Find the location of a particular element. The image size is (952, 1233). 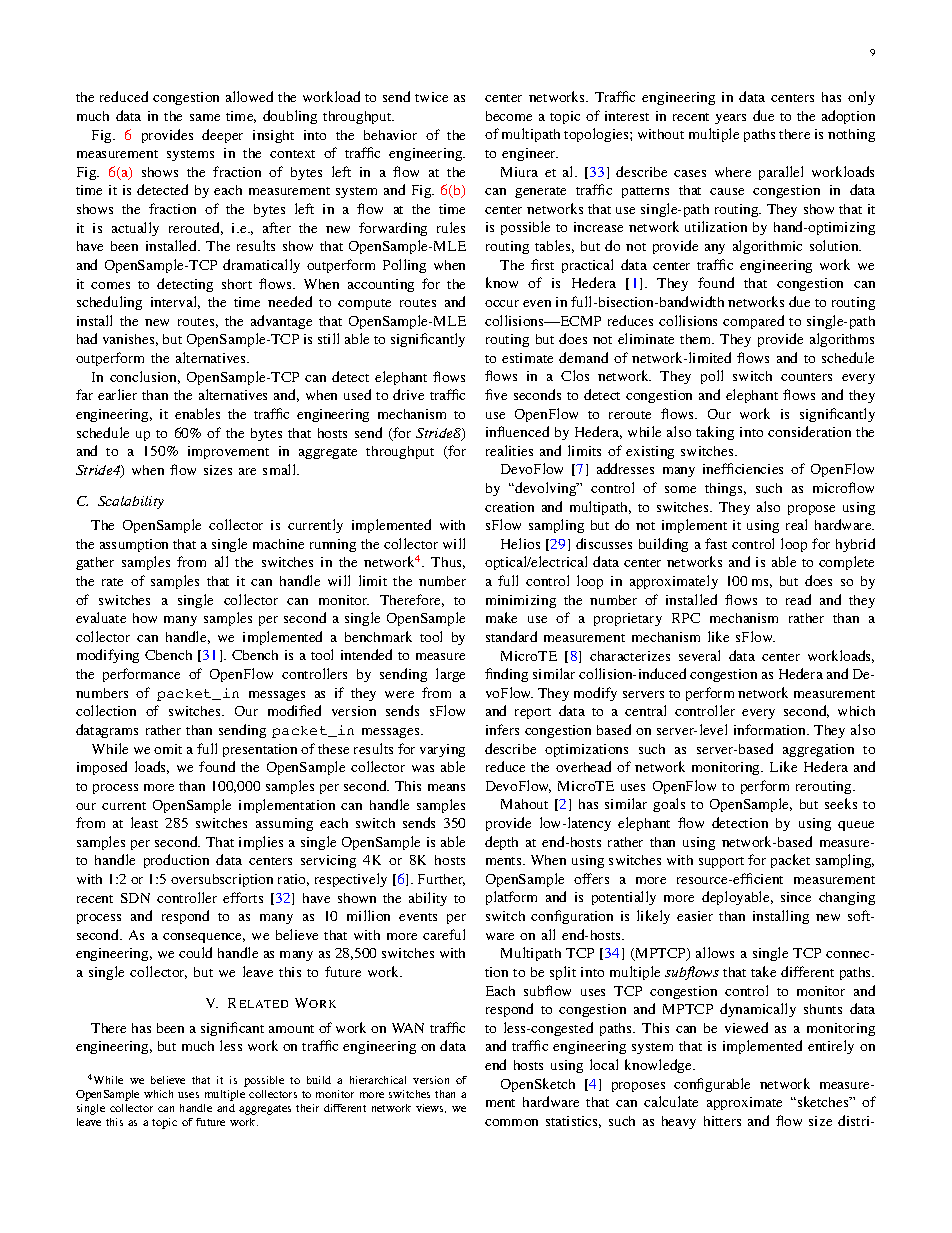

become is located at coordinates (509, 116).
